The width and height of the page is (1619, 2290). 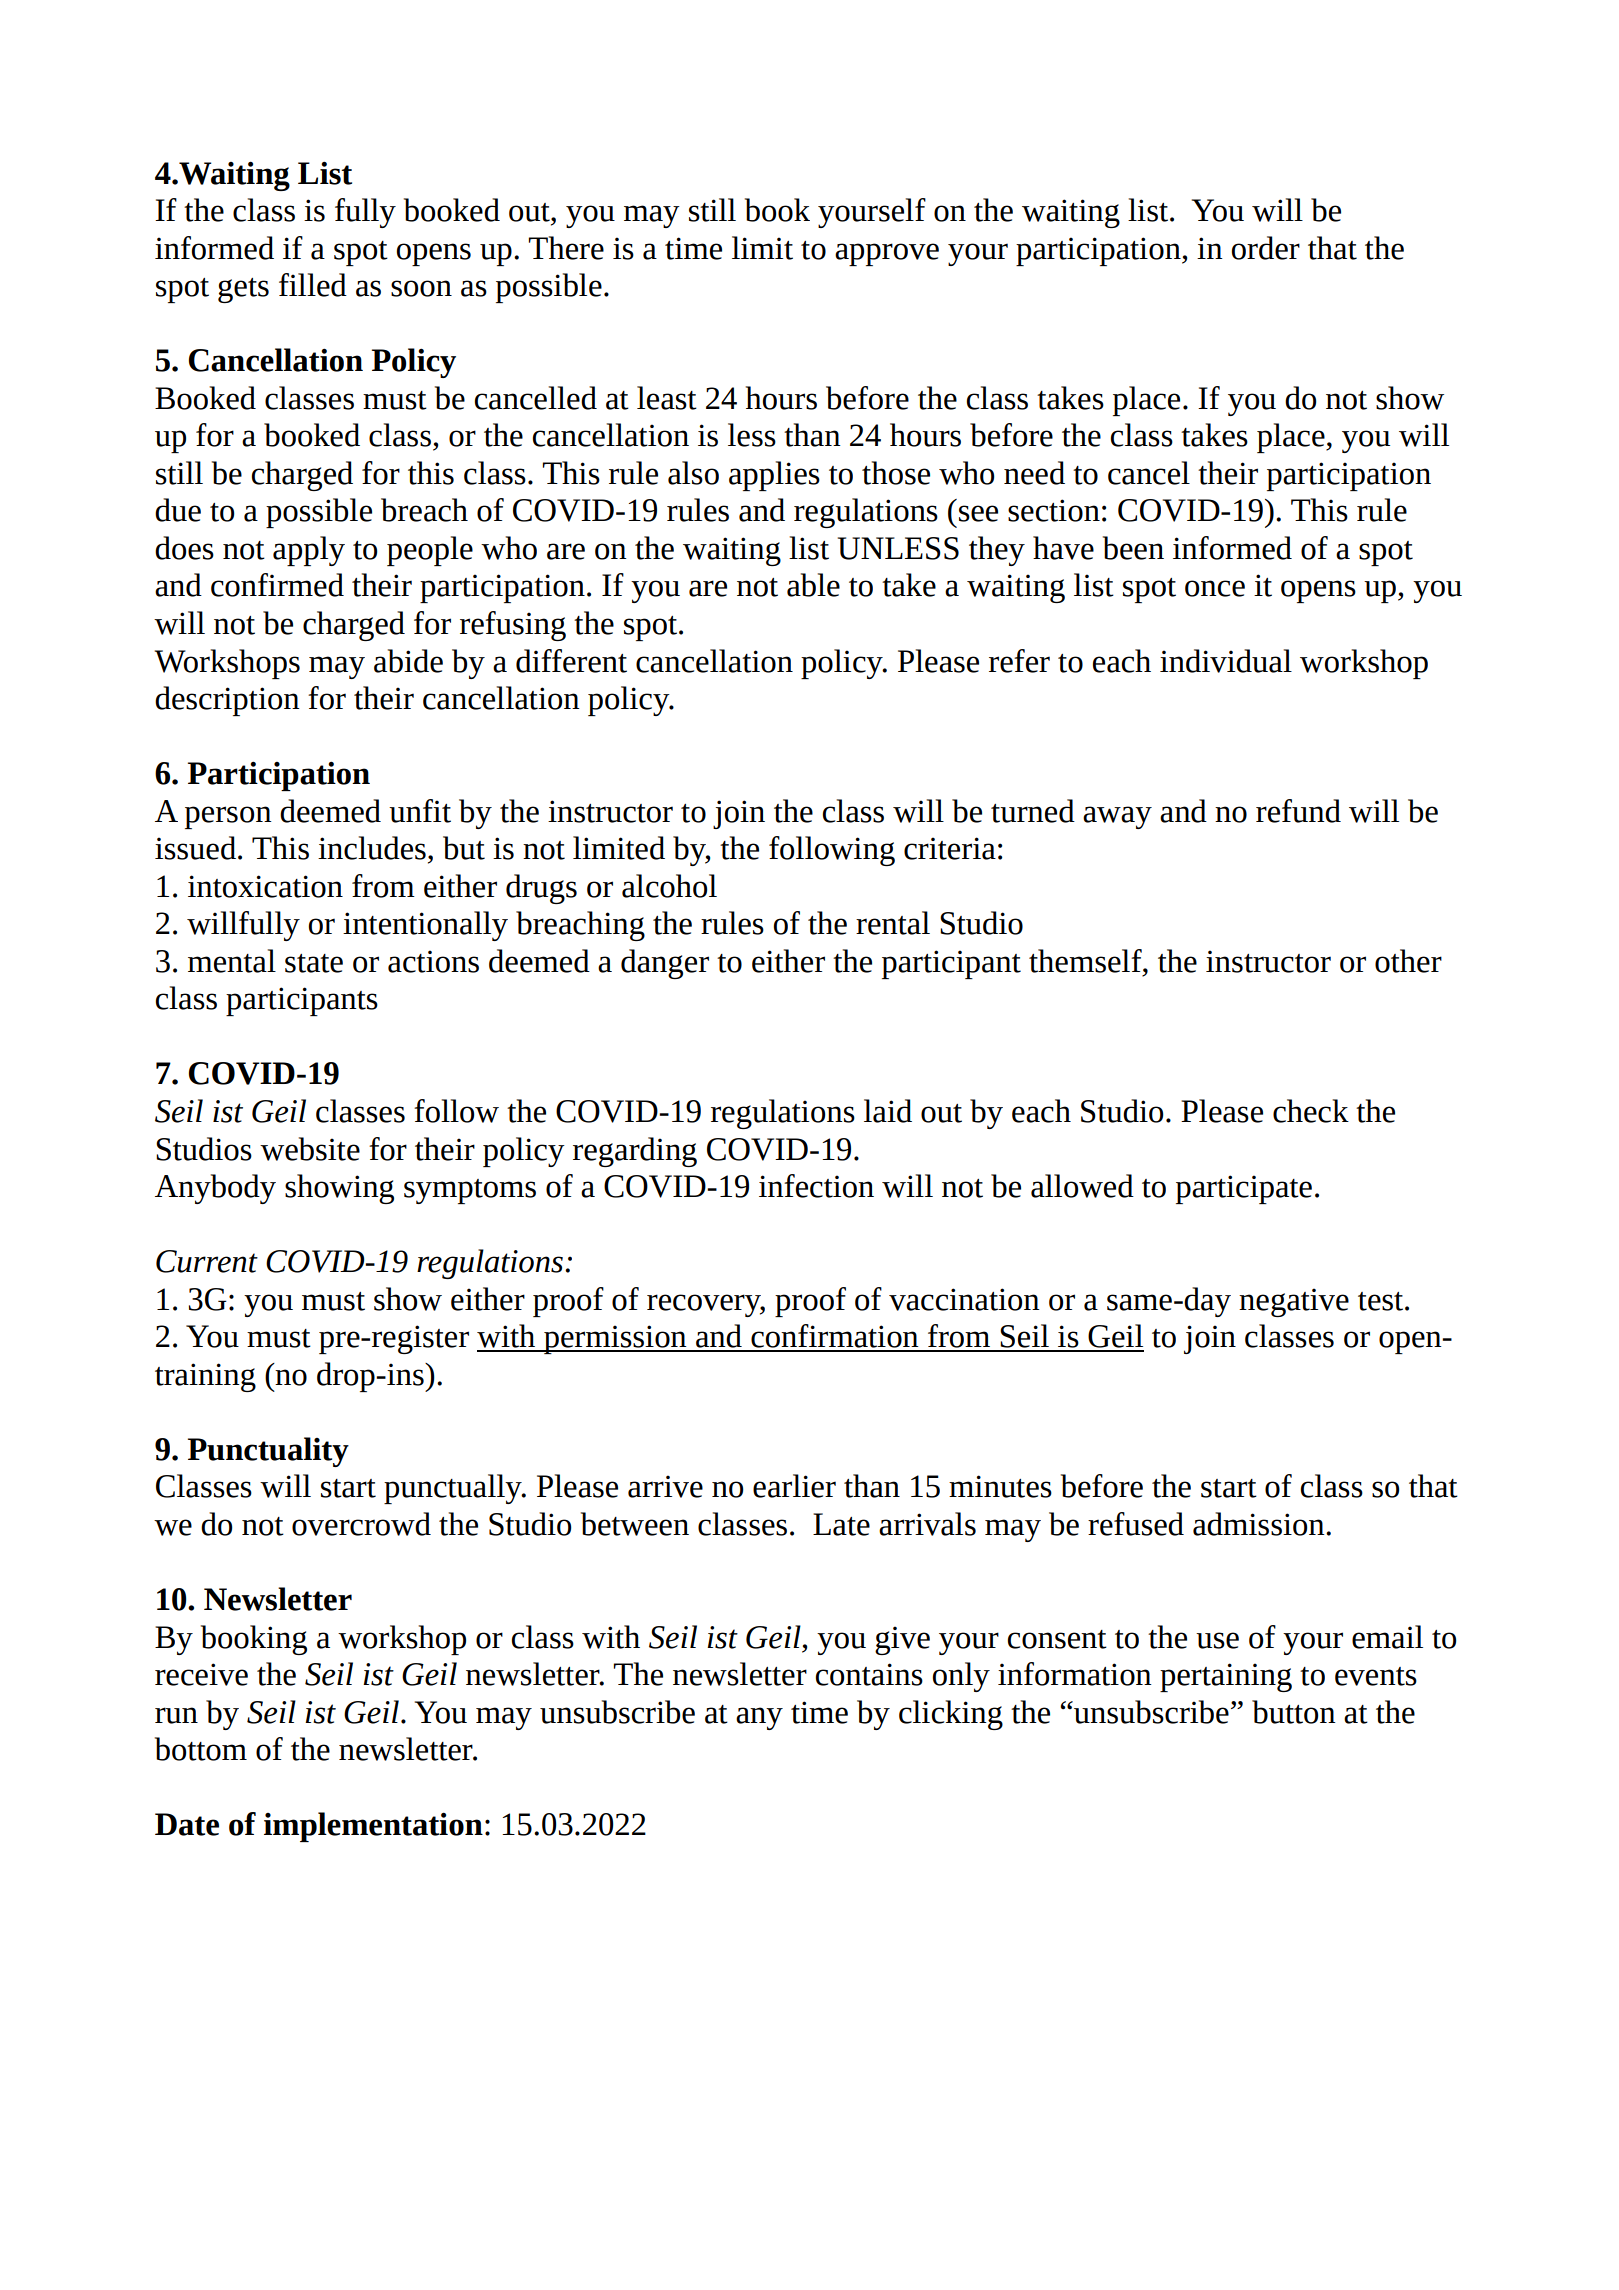 I want to click on Punctuality, so click(x=268, y=1452).
